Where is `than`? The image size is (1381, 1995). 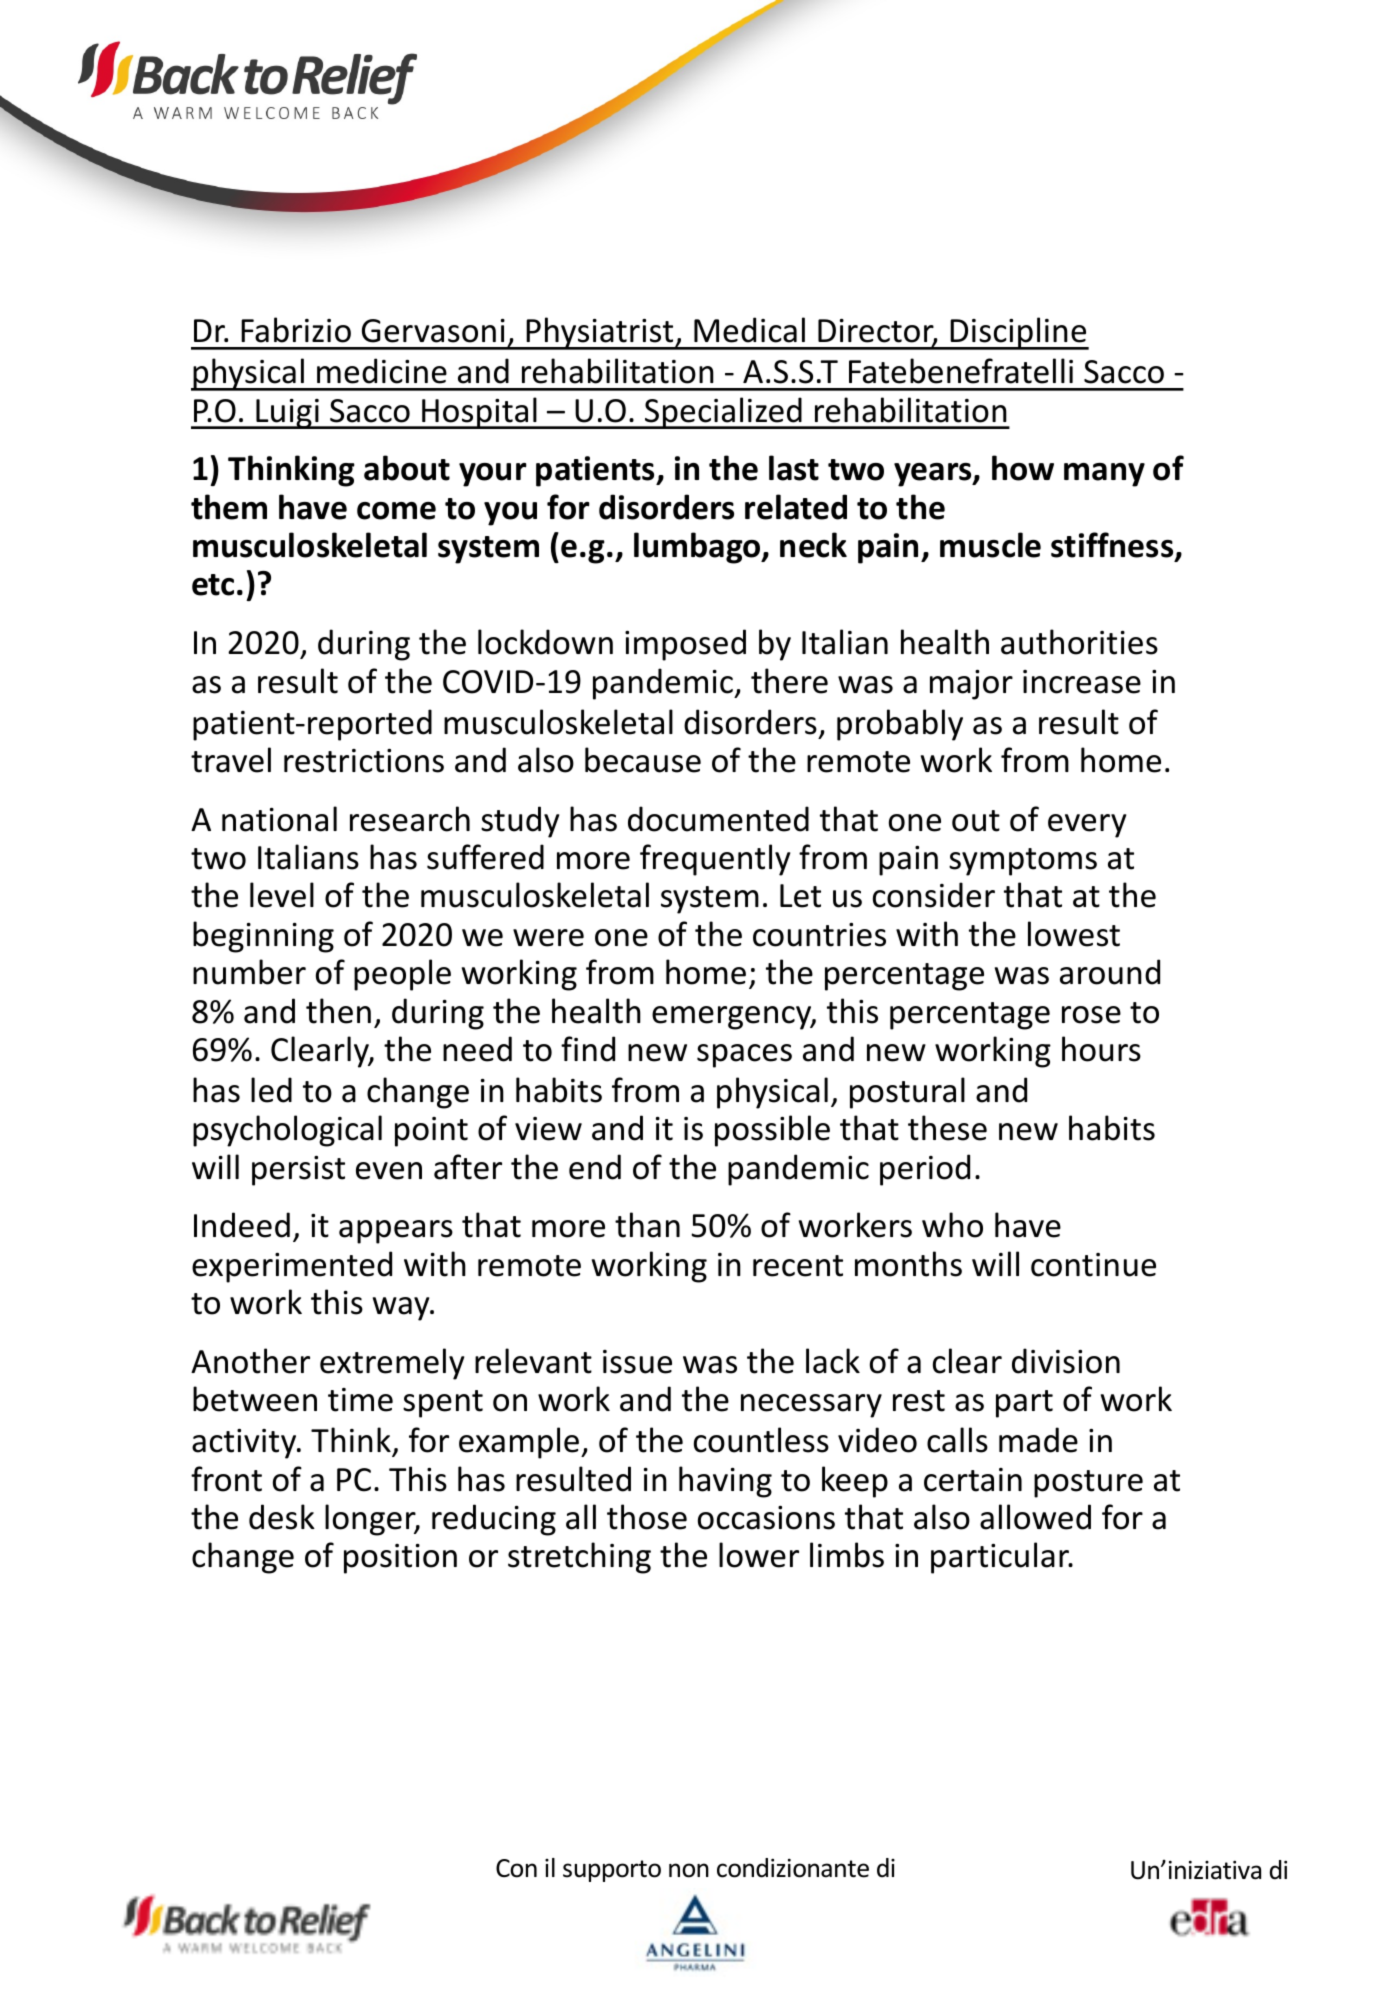
than is located at coordinates (647, 1225).
